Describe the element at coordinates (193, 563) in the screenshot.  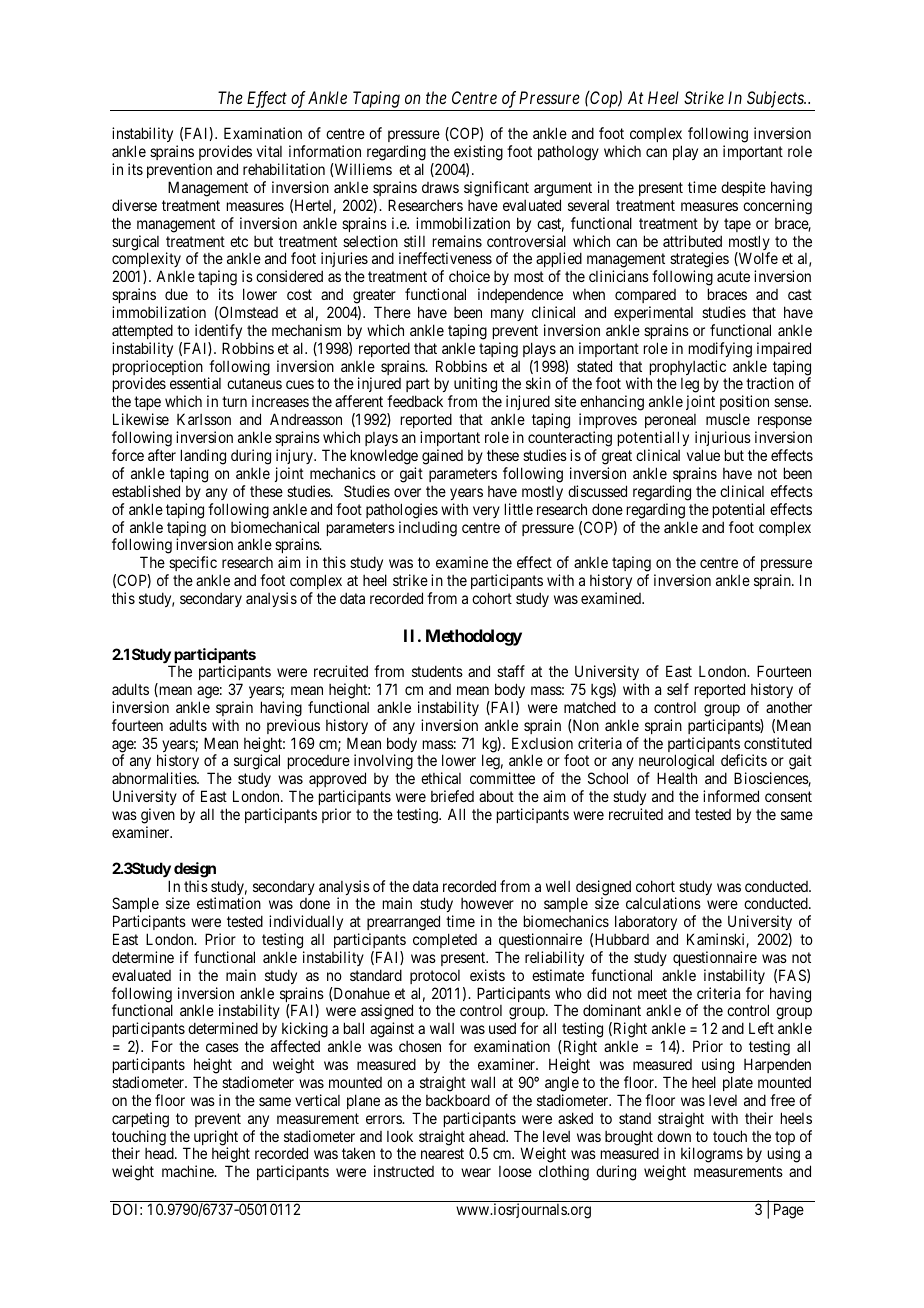
I see `specific` at that location.
